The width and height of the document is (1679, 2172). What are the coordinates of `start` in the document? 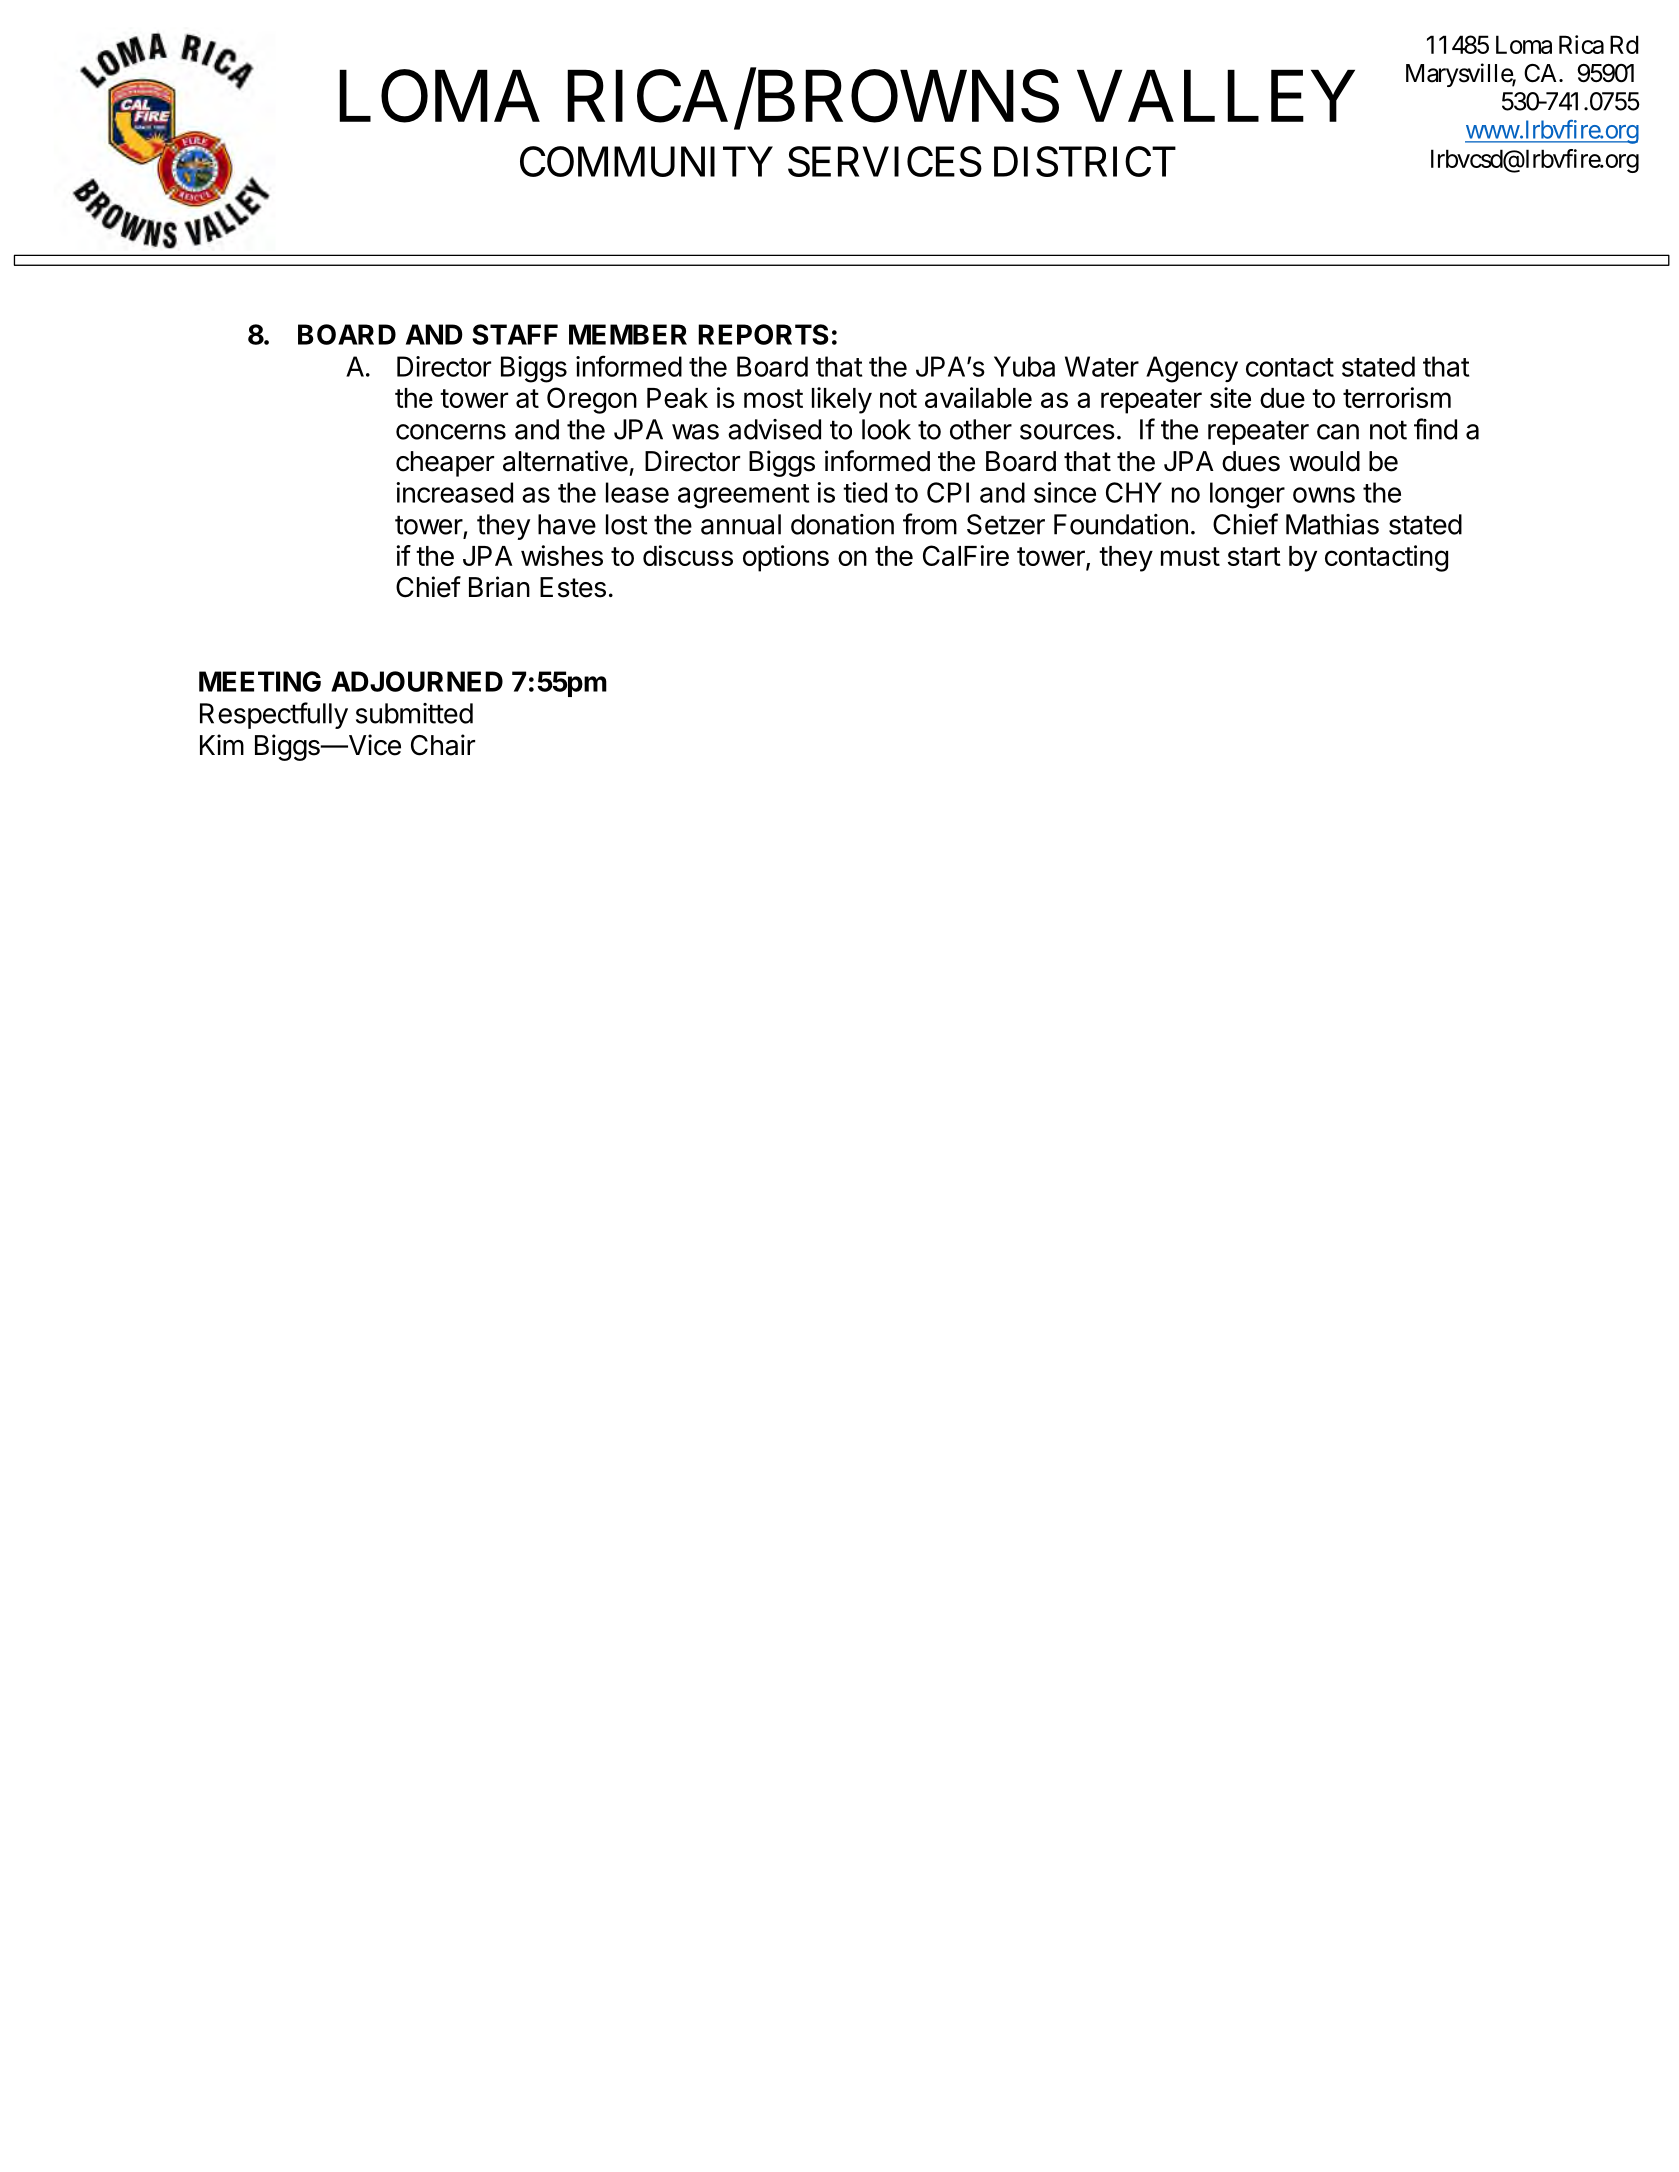 It's located at (1254, 556).
